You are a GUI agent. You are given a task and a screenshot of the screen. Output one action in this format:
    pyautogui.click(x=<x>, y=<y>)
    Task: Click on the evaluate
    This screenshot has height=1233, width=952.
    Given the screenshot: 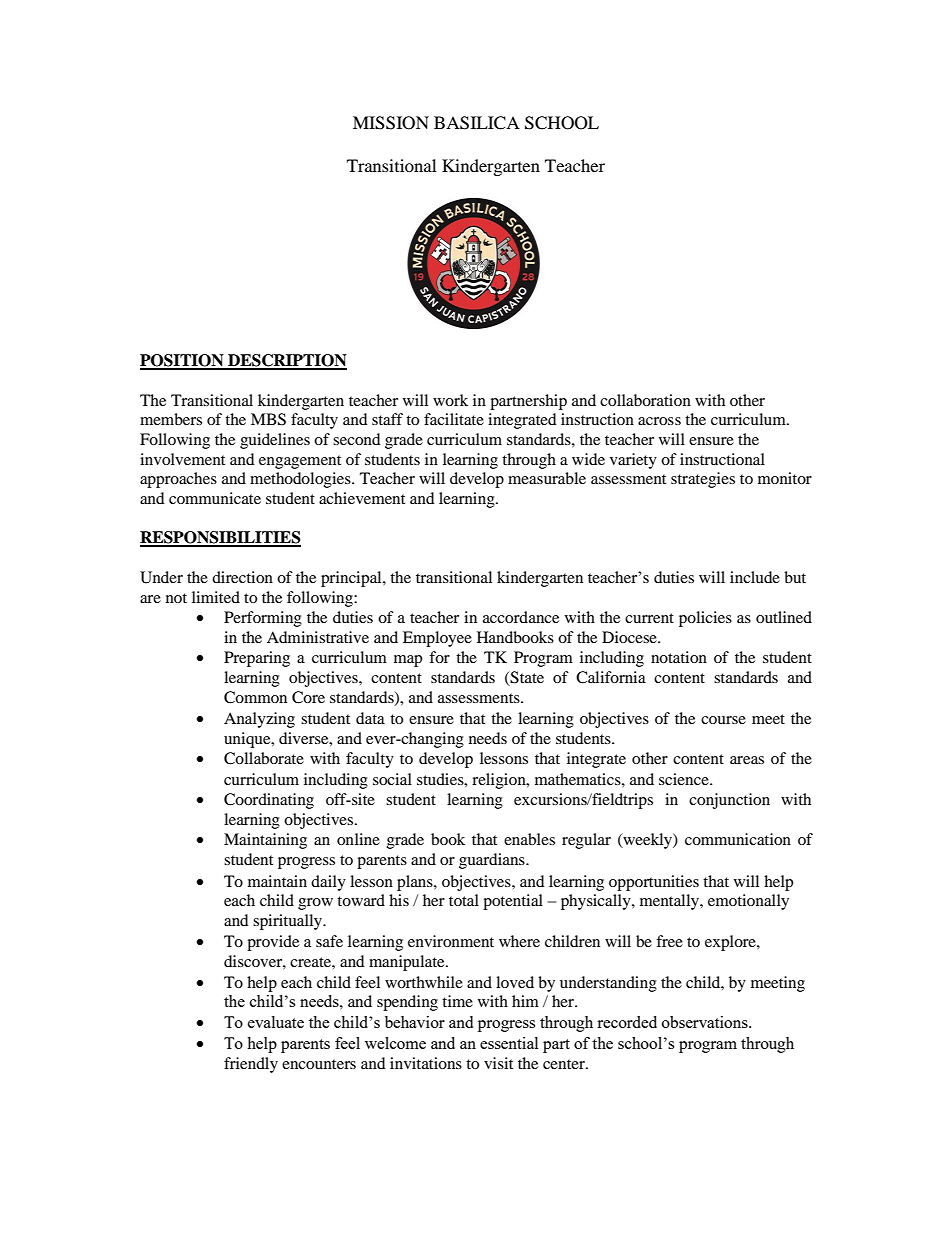 What is the action you would take?
    pyautogui.click(x=276, y=1022)
